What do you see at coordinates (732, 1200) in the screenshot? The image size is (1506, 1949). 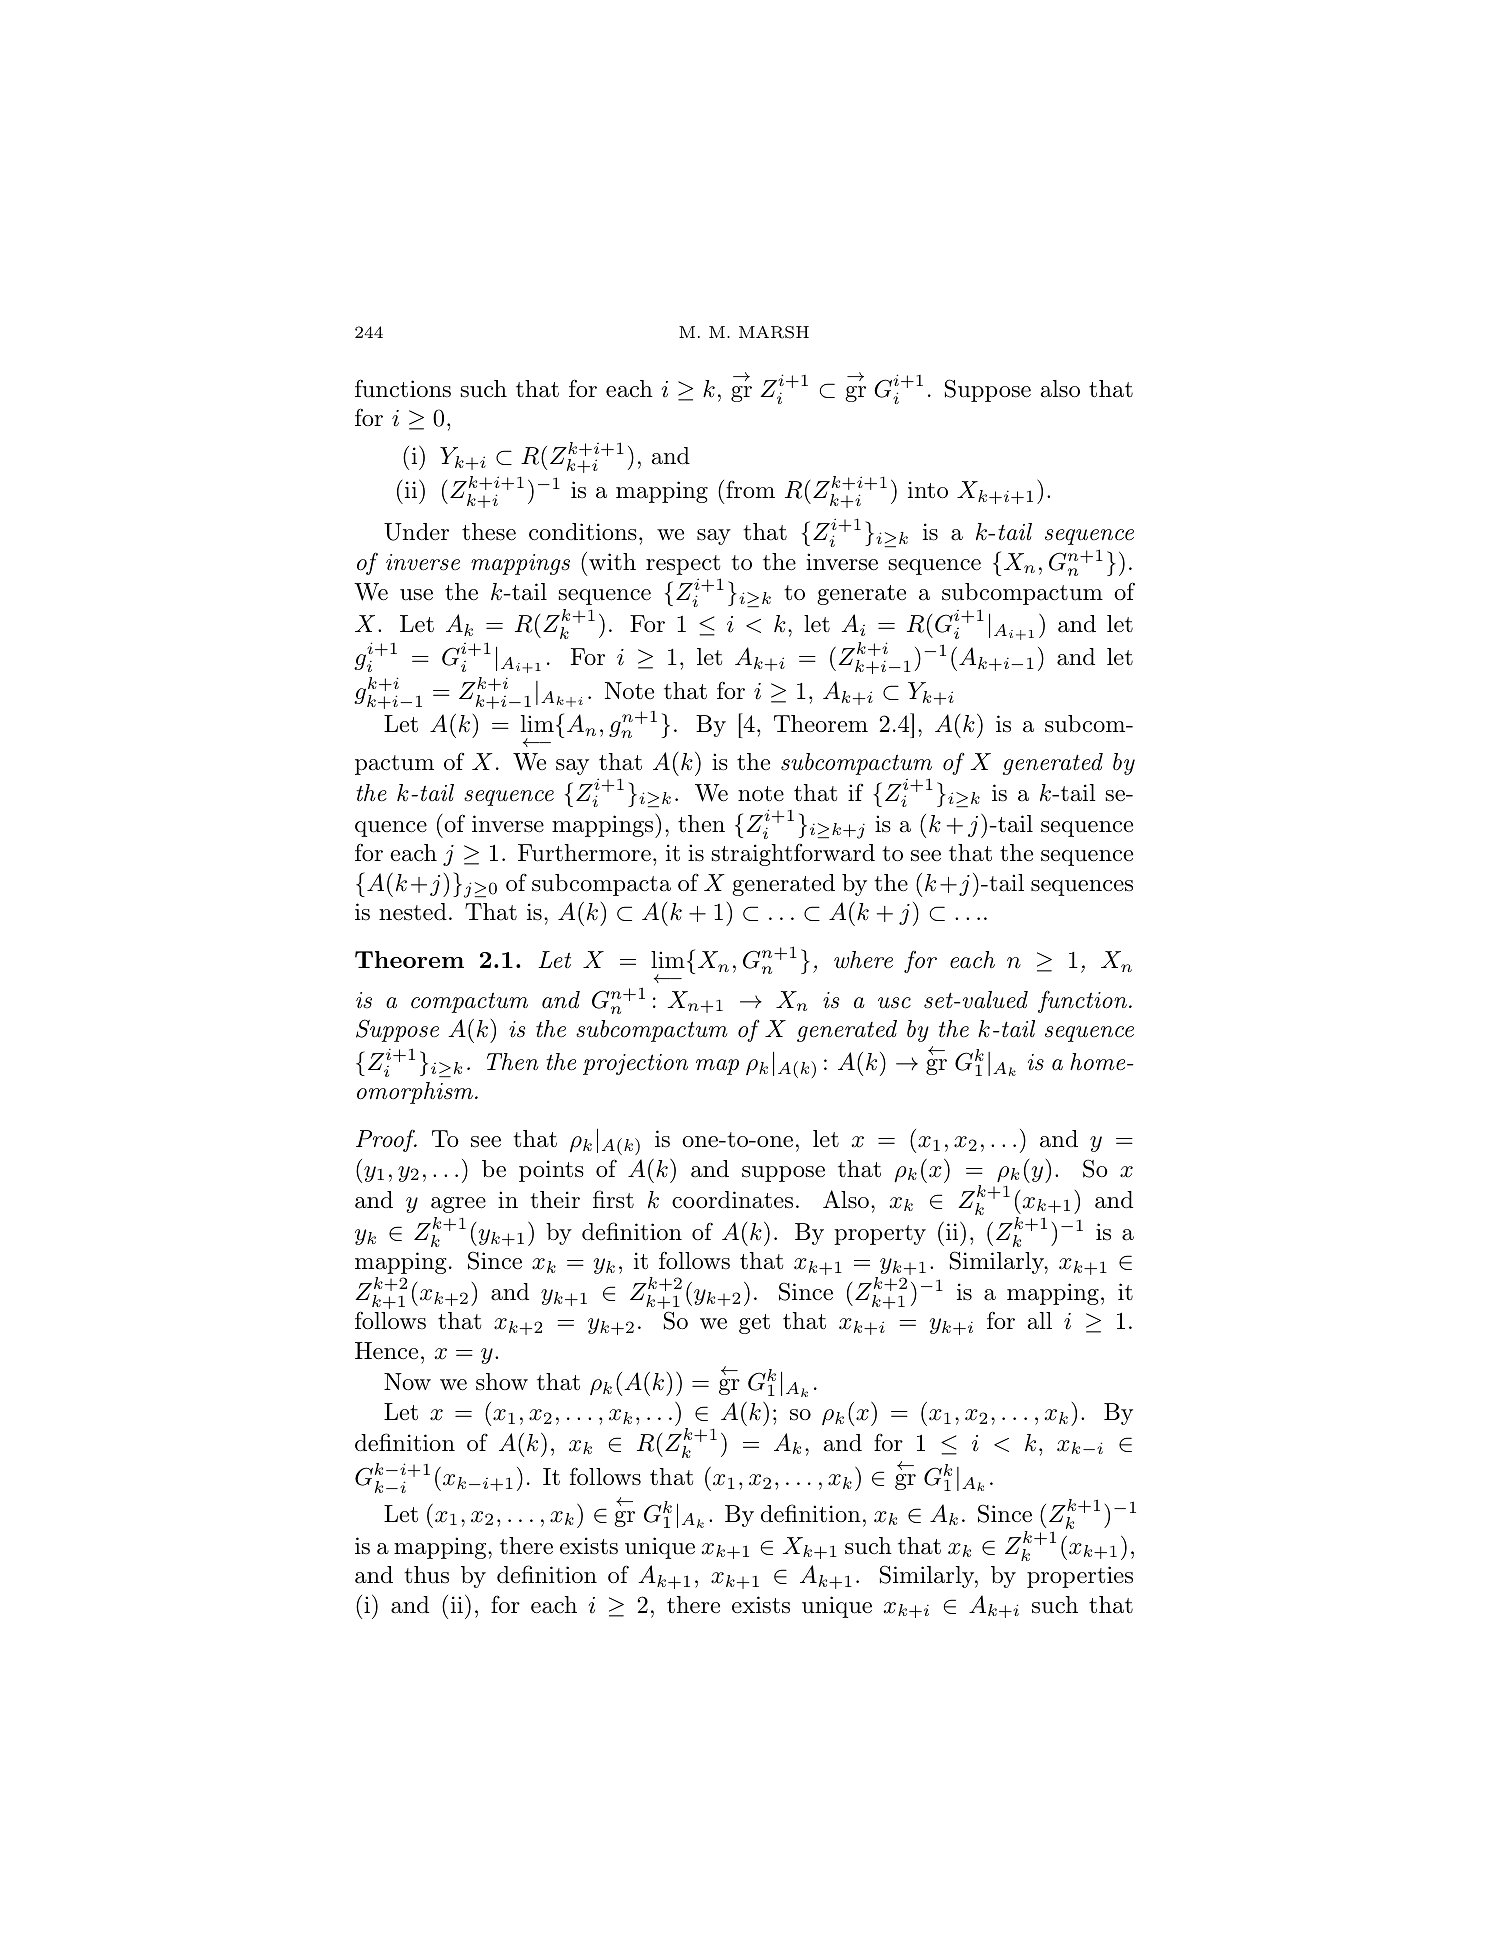 I see `coordinates` at bounding box center [732, 1200].
